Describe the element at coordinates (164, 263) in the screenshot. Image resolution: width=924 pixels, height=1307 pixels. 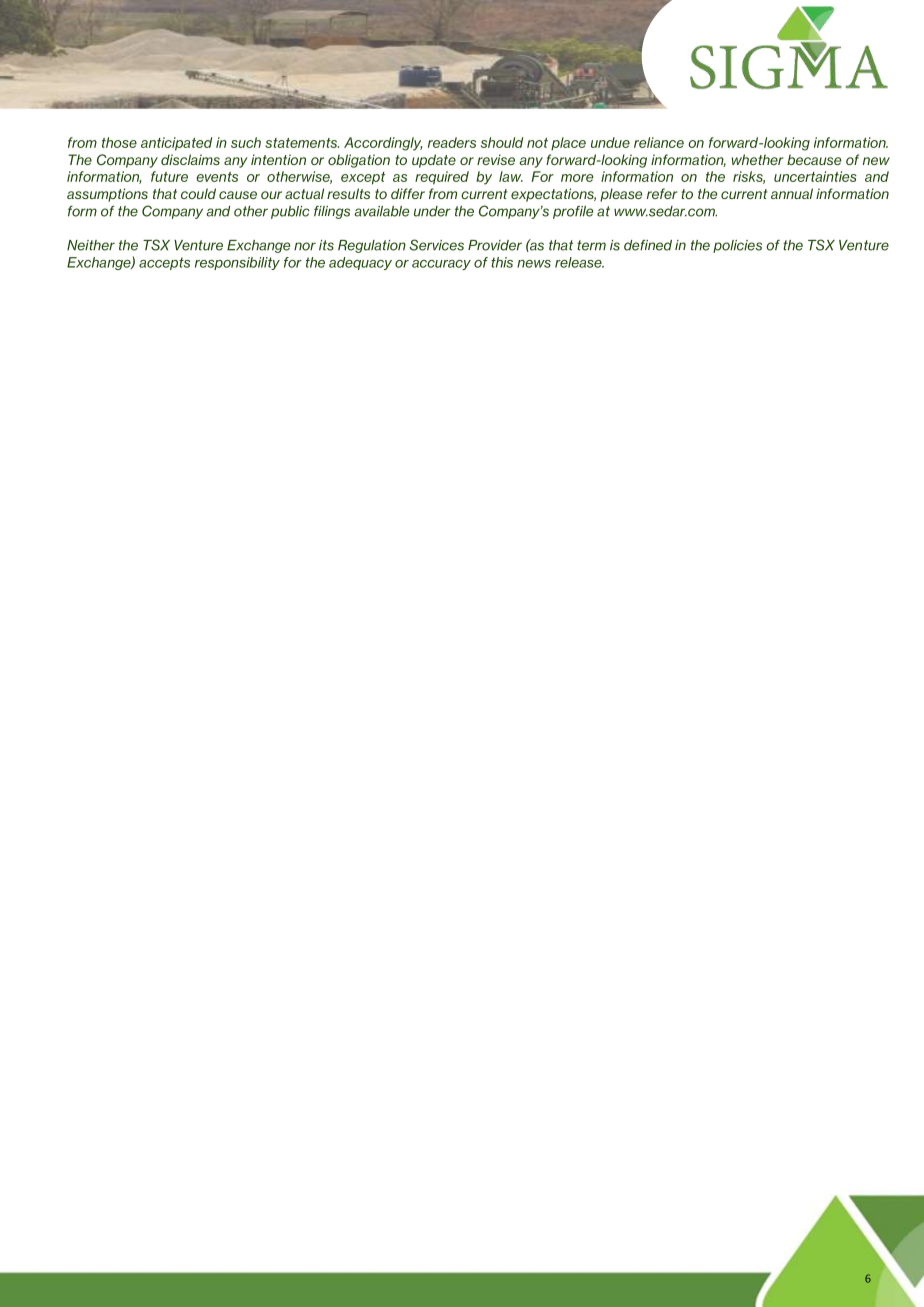
I see `accepts` at that location.
